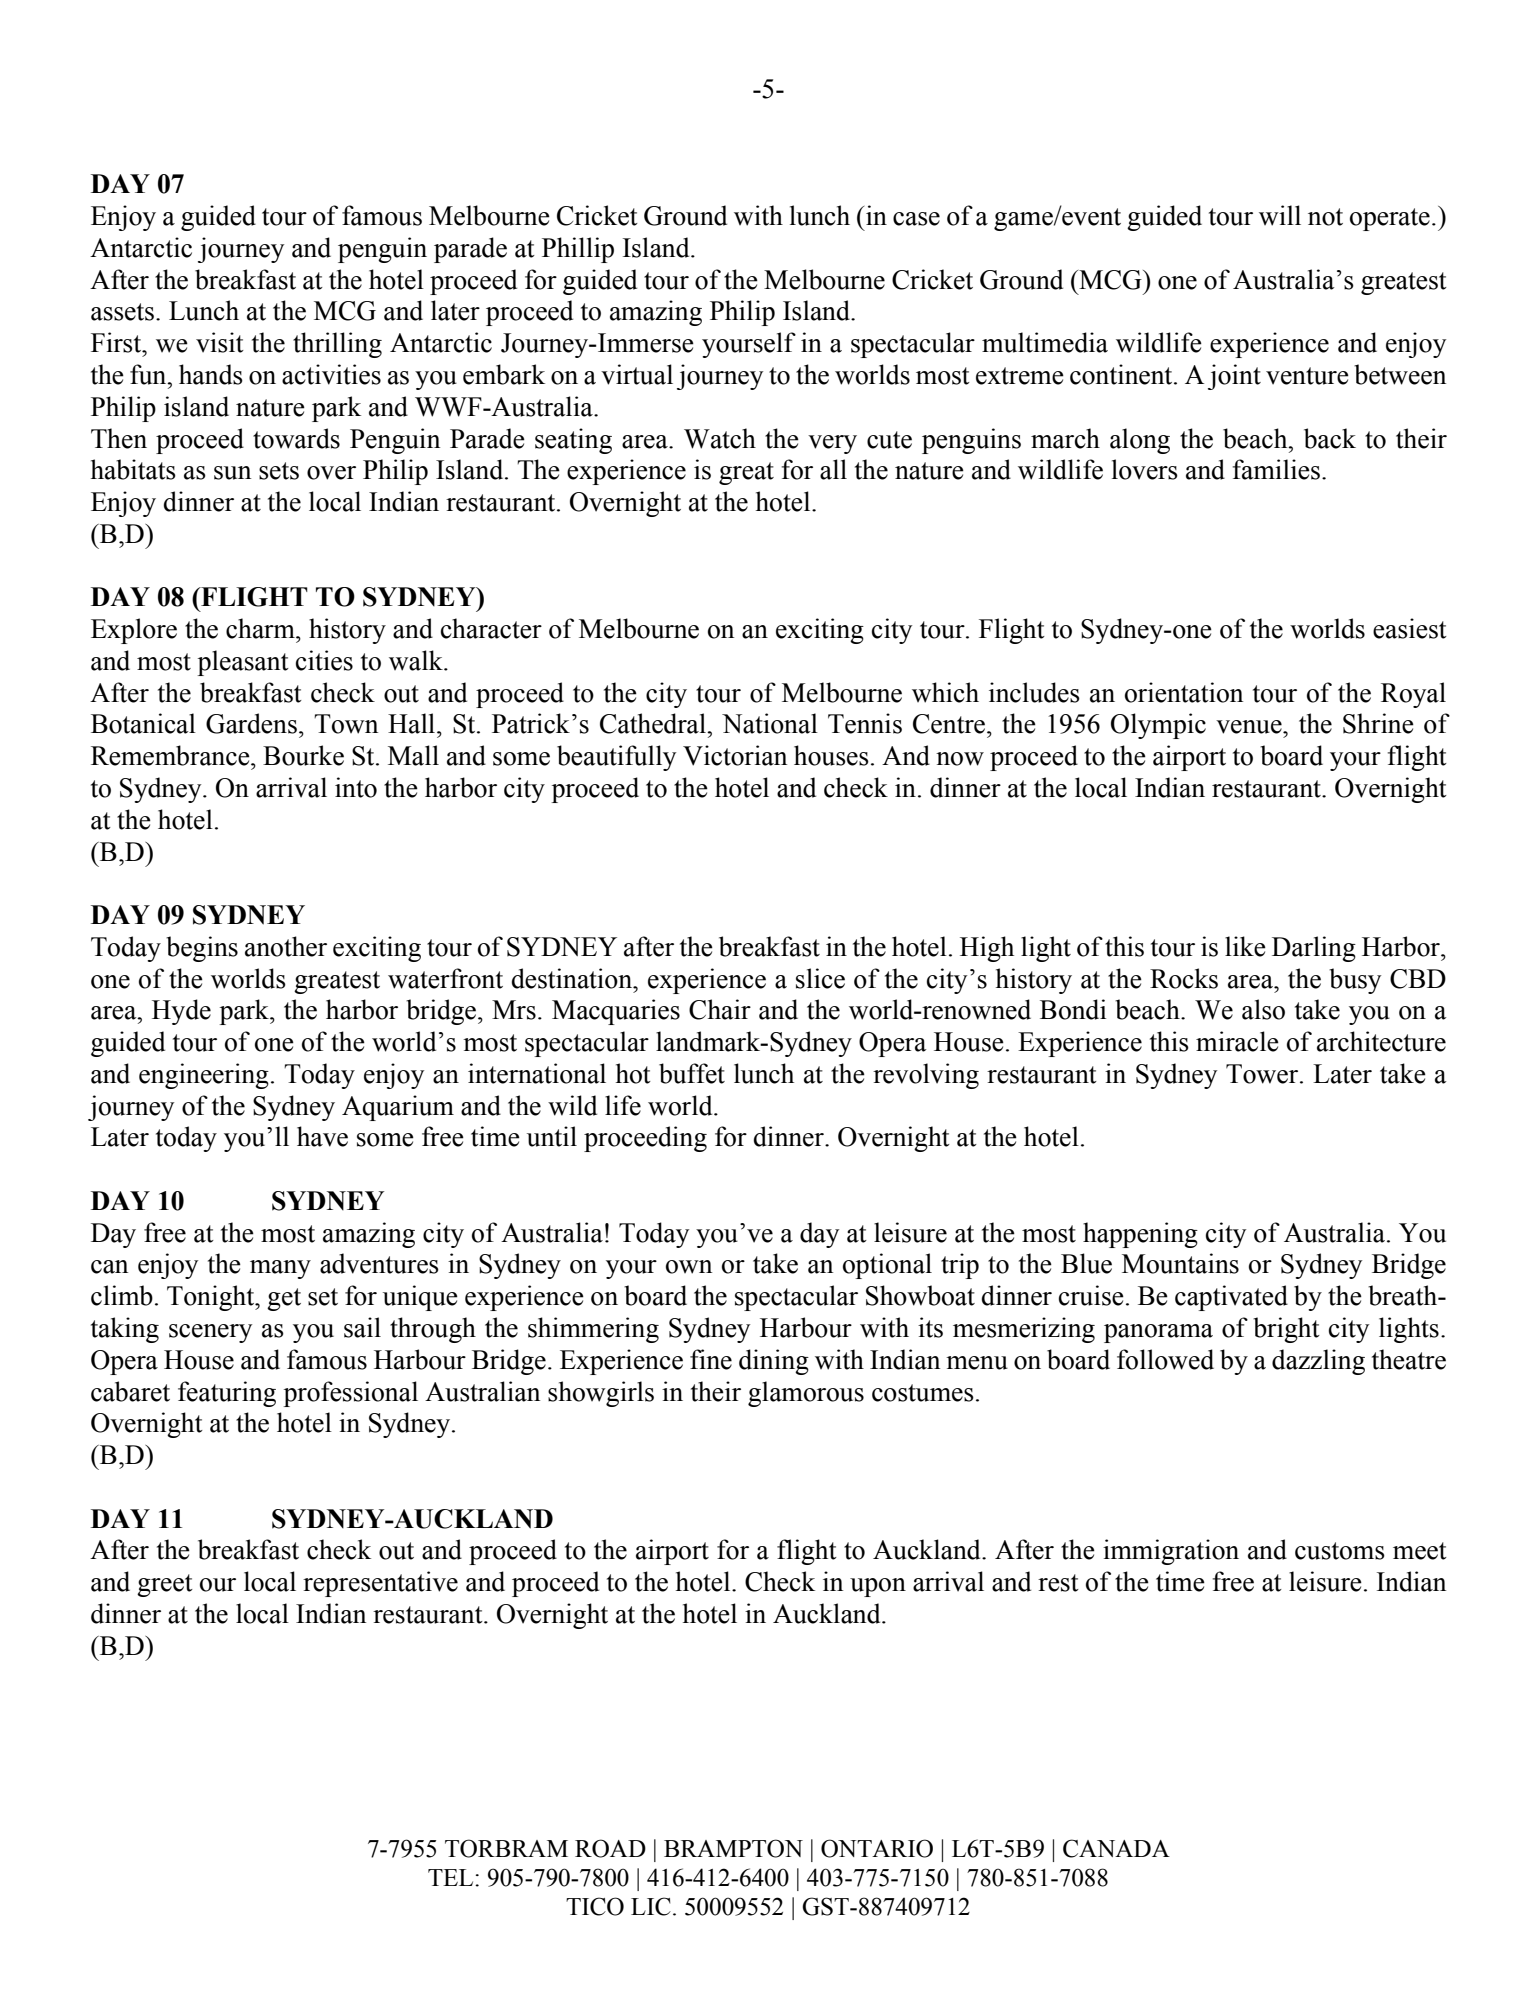  Describe the element at coordinates (916, 219) in the screenshot. I see `case` at that location.
